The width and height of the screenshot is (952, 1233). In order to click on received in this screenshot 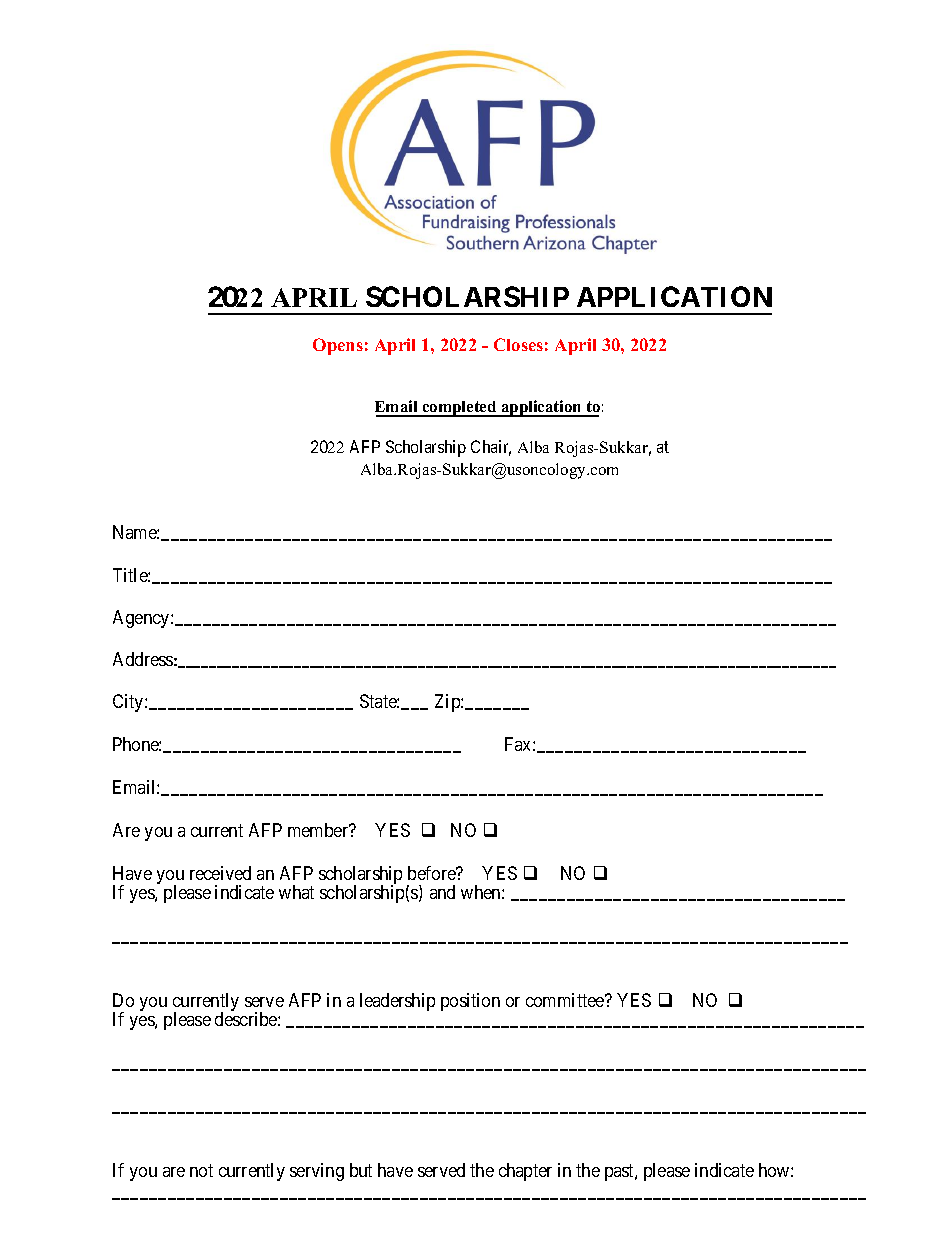, I will do `click(220, 873)`.
